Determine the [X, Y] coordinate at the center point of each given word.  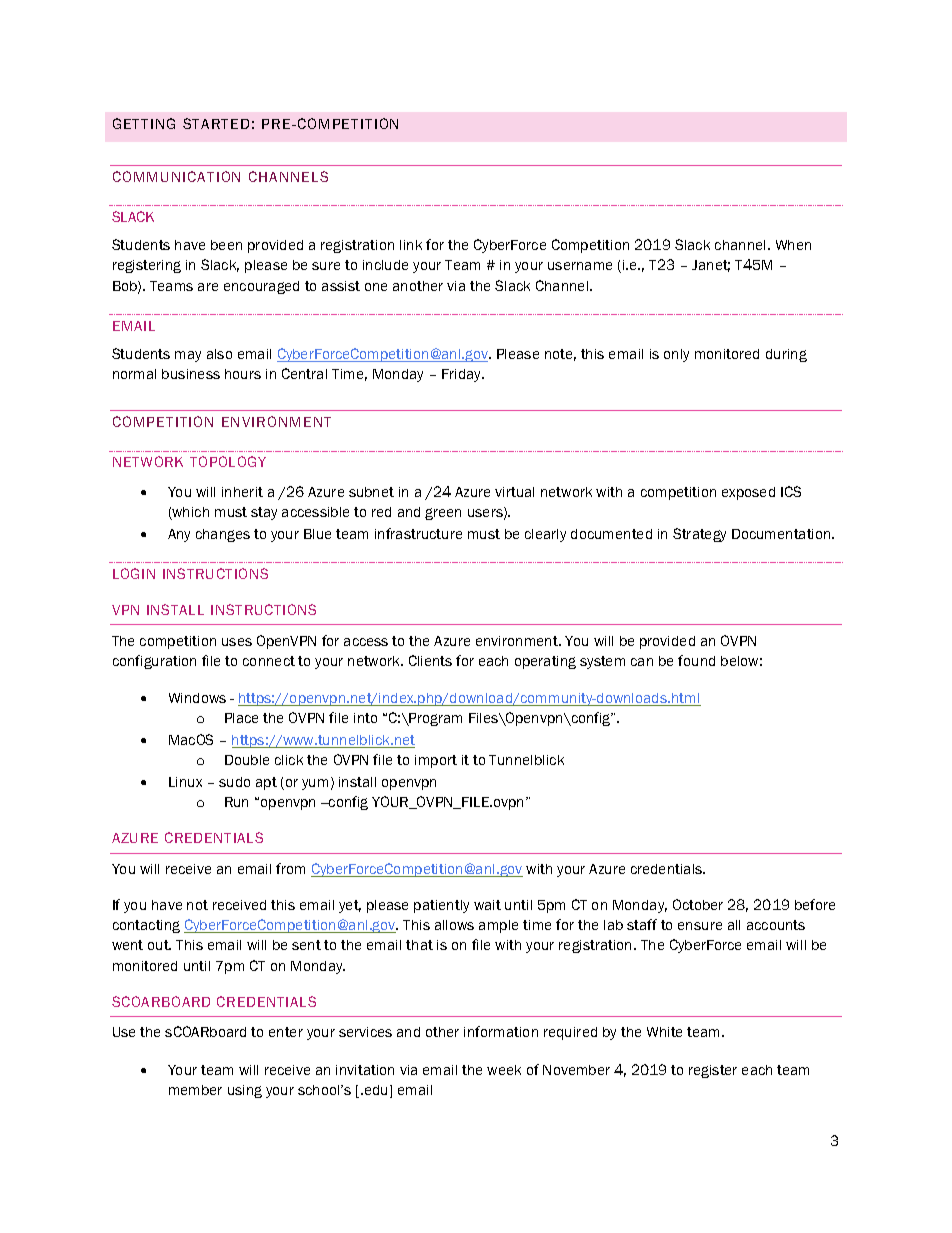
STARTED [216, 123]
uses [237, 642]
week [504, 1070]
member [195, 1090]
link [411, 245]
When [793, 245]
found [696, 660]
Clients [430, 660]
